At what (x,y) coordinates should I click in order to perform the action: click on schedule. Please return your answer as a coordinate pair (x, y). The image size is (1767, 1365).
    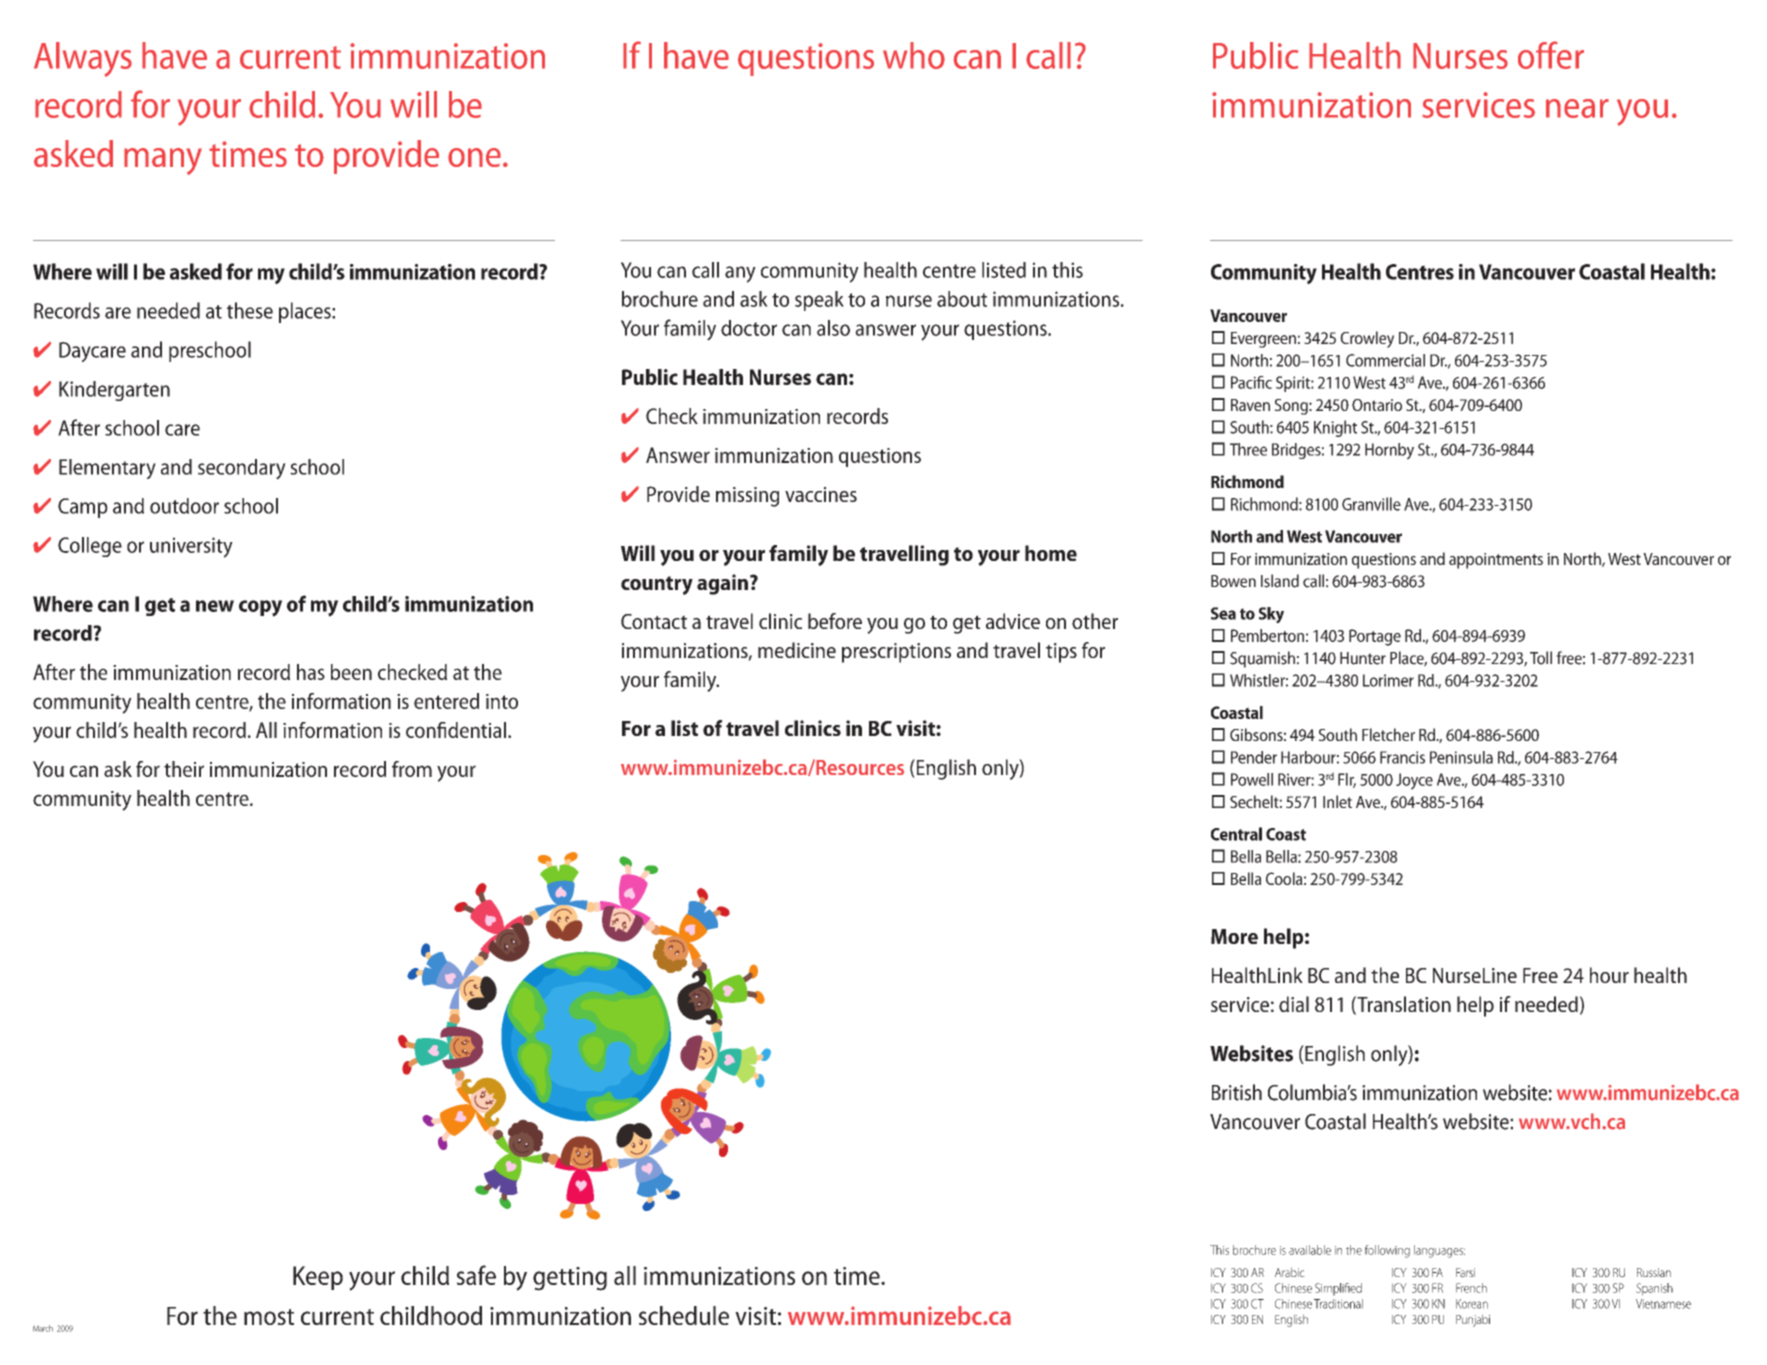
    Looking at the image, I should click on (684, 1315).
